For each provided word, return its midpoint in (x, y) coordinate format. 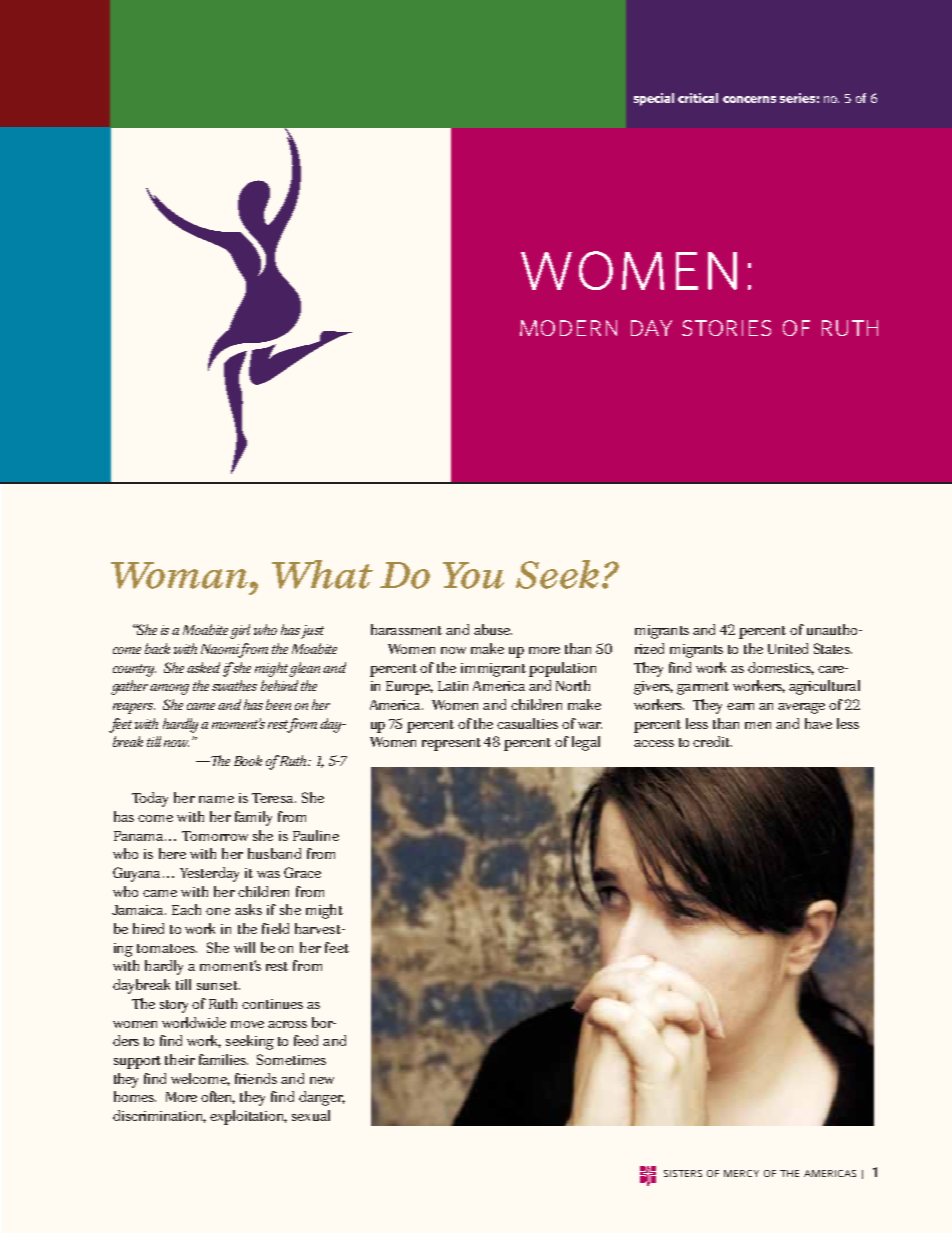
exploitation (248, 1117)
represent (451, 744)
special (654, 99)
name (216, 799)
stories (726, 328)
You (473, 575)
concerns (749, 99)
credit (712, 741)
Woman (181, 575)
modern (568, 328)
